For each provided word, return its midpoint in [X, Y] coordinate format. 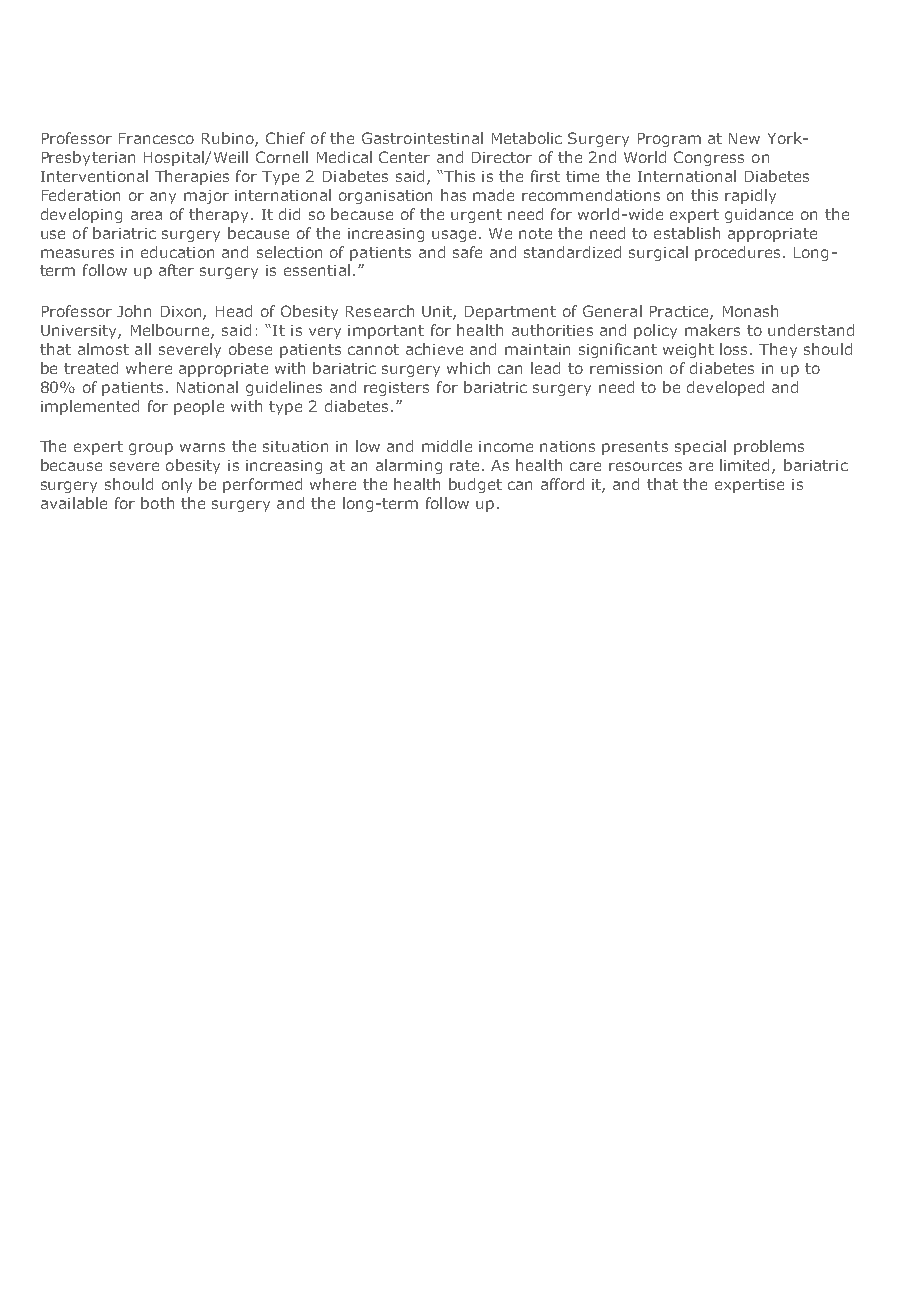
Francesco [156, 138]
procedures [737, 253]
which [468, 368]
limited [746, 466]
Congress [709, 158]
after [176, 270]
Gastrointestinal [422, 138]
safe [467, 252]
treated [91, 368]
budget [475, 485]
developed [725, 388]
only [177, 485]
